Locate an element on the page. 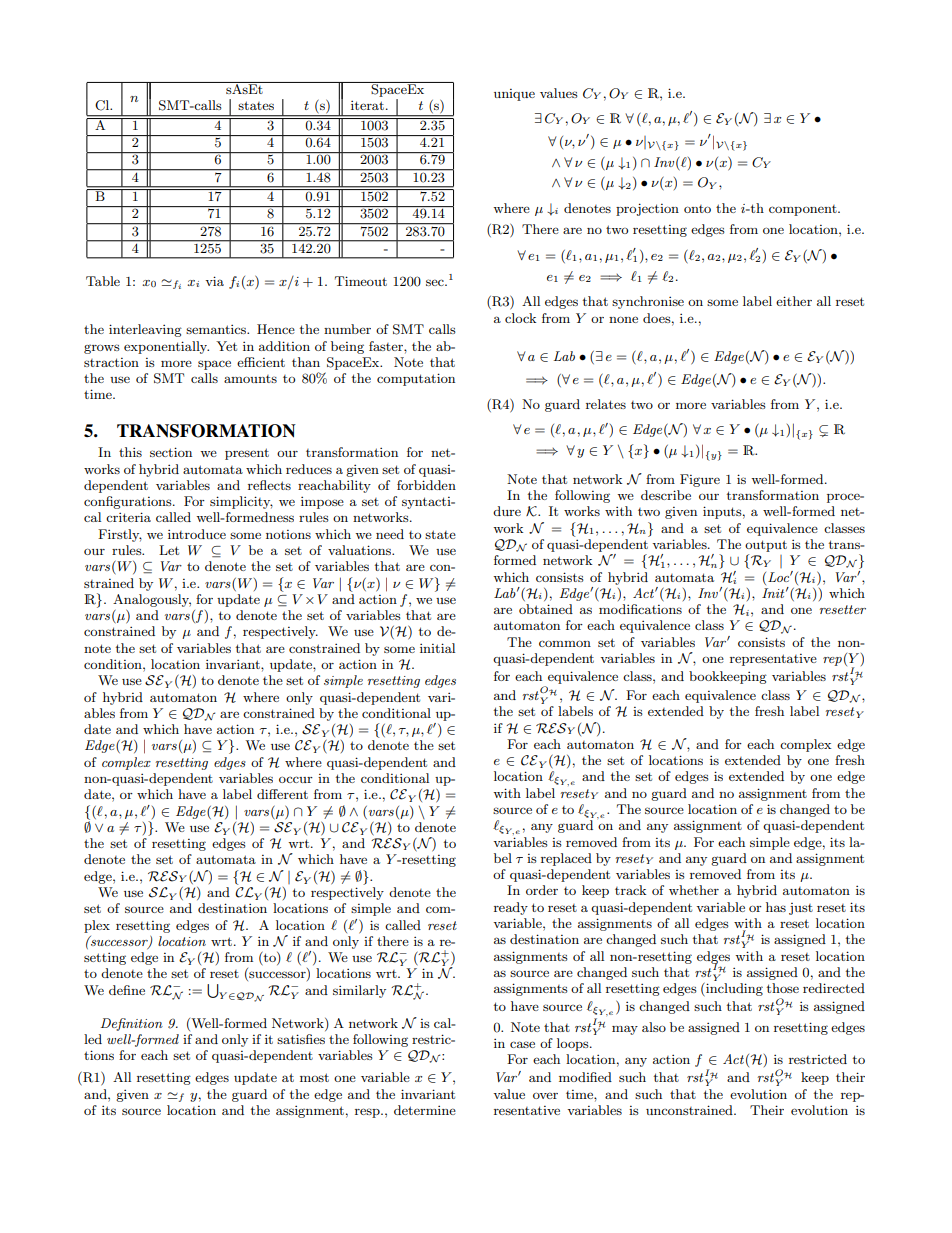 The height and width of the image is (1233, 952). via is located at coordinates (214, 281).
